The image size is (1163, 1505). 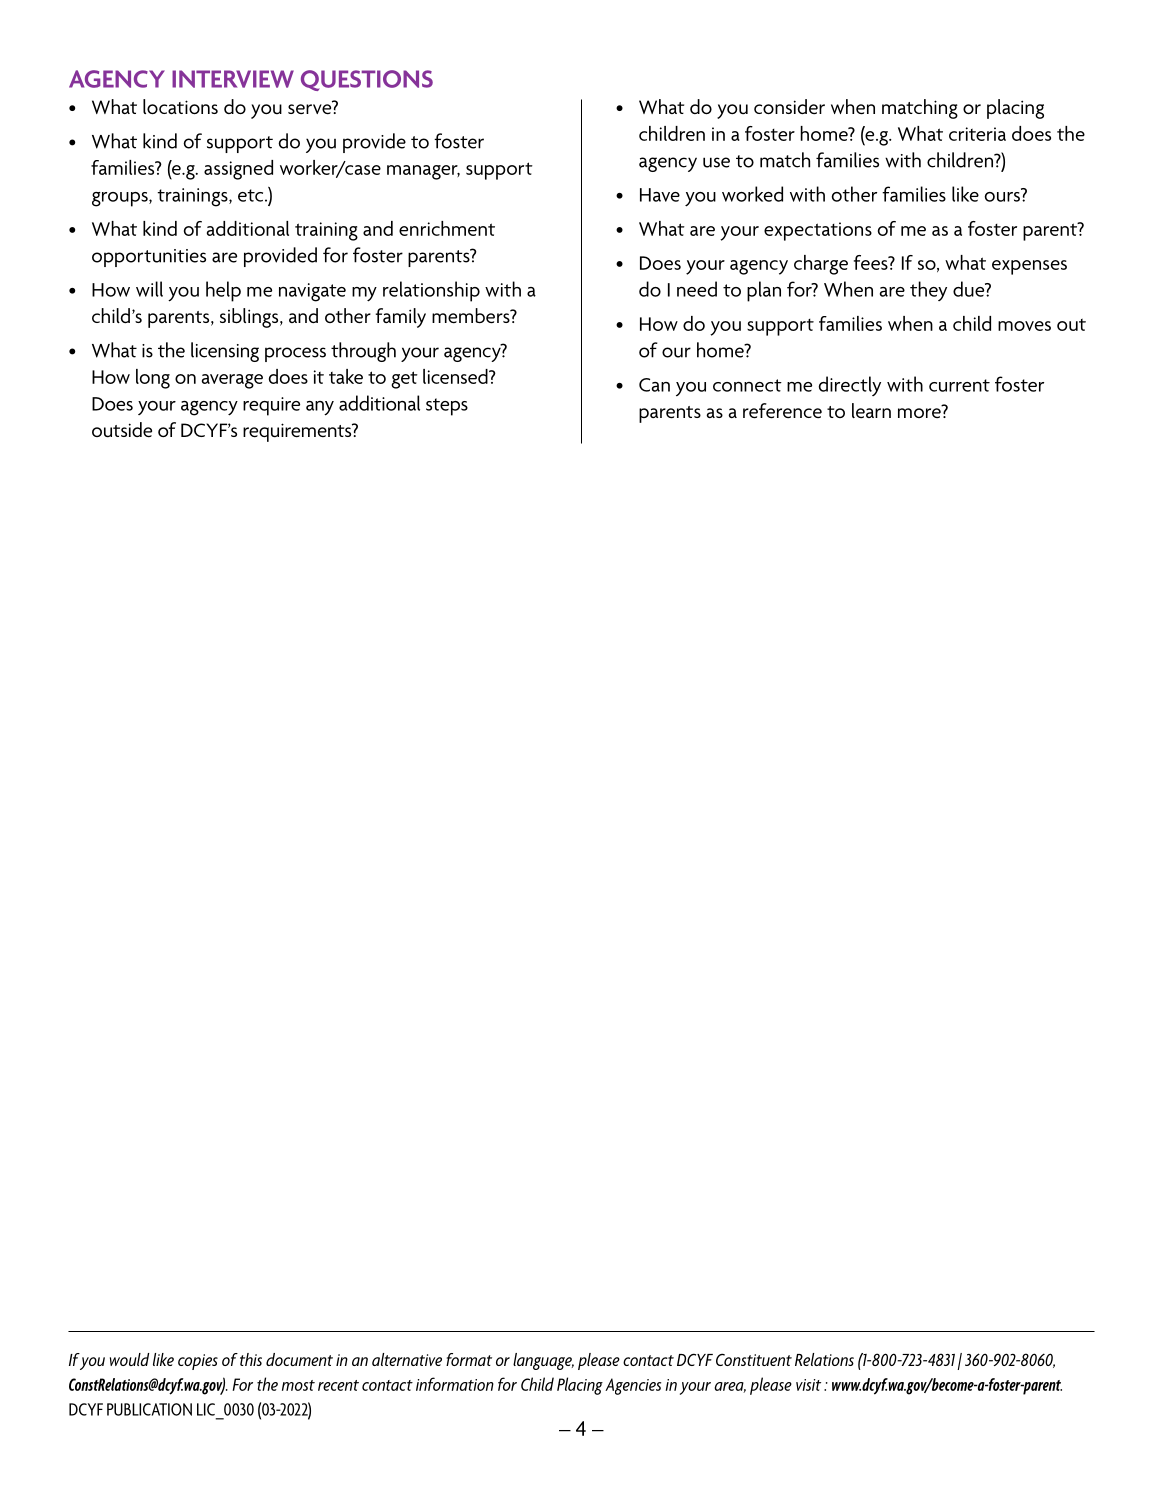 I want to click on visit, so click(x=808, y=1385).
